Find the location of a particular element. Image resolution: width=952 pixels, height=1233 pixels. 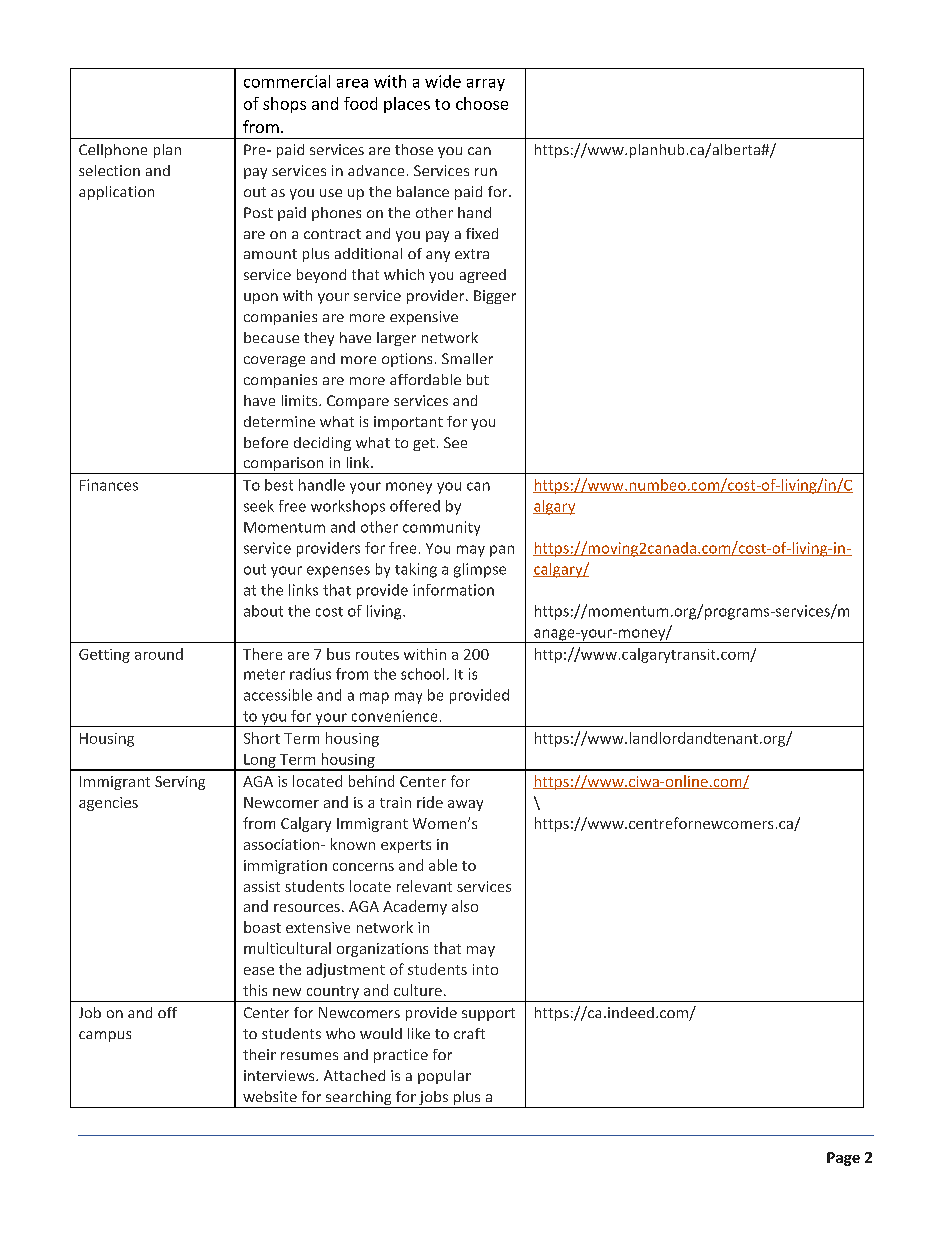

ride is located at coordinates (430, 802).
